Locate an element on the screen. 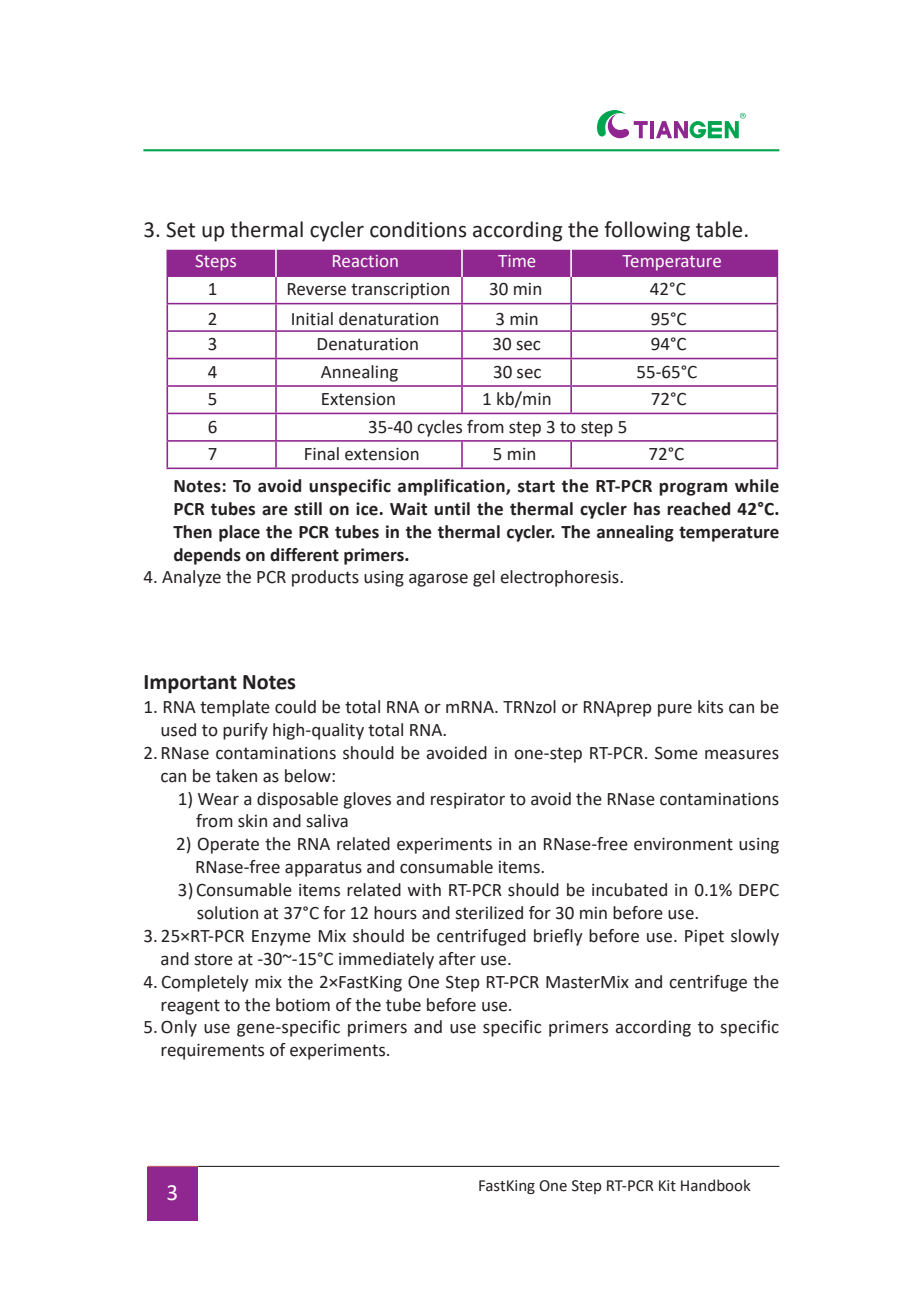  program is located at coordinates (693, 489).
